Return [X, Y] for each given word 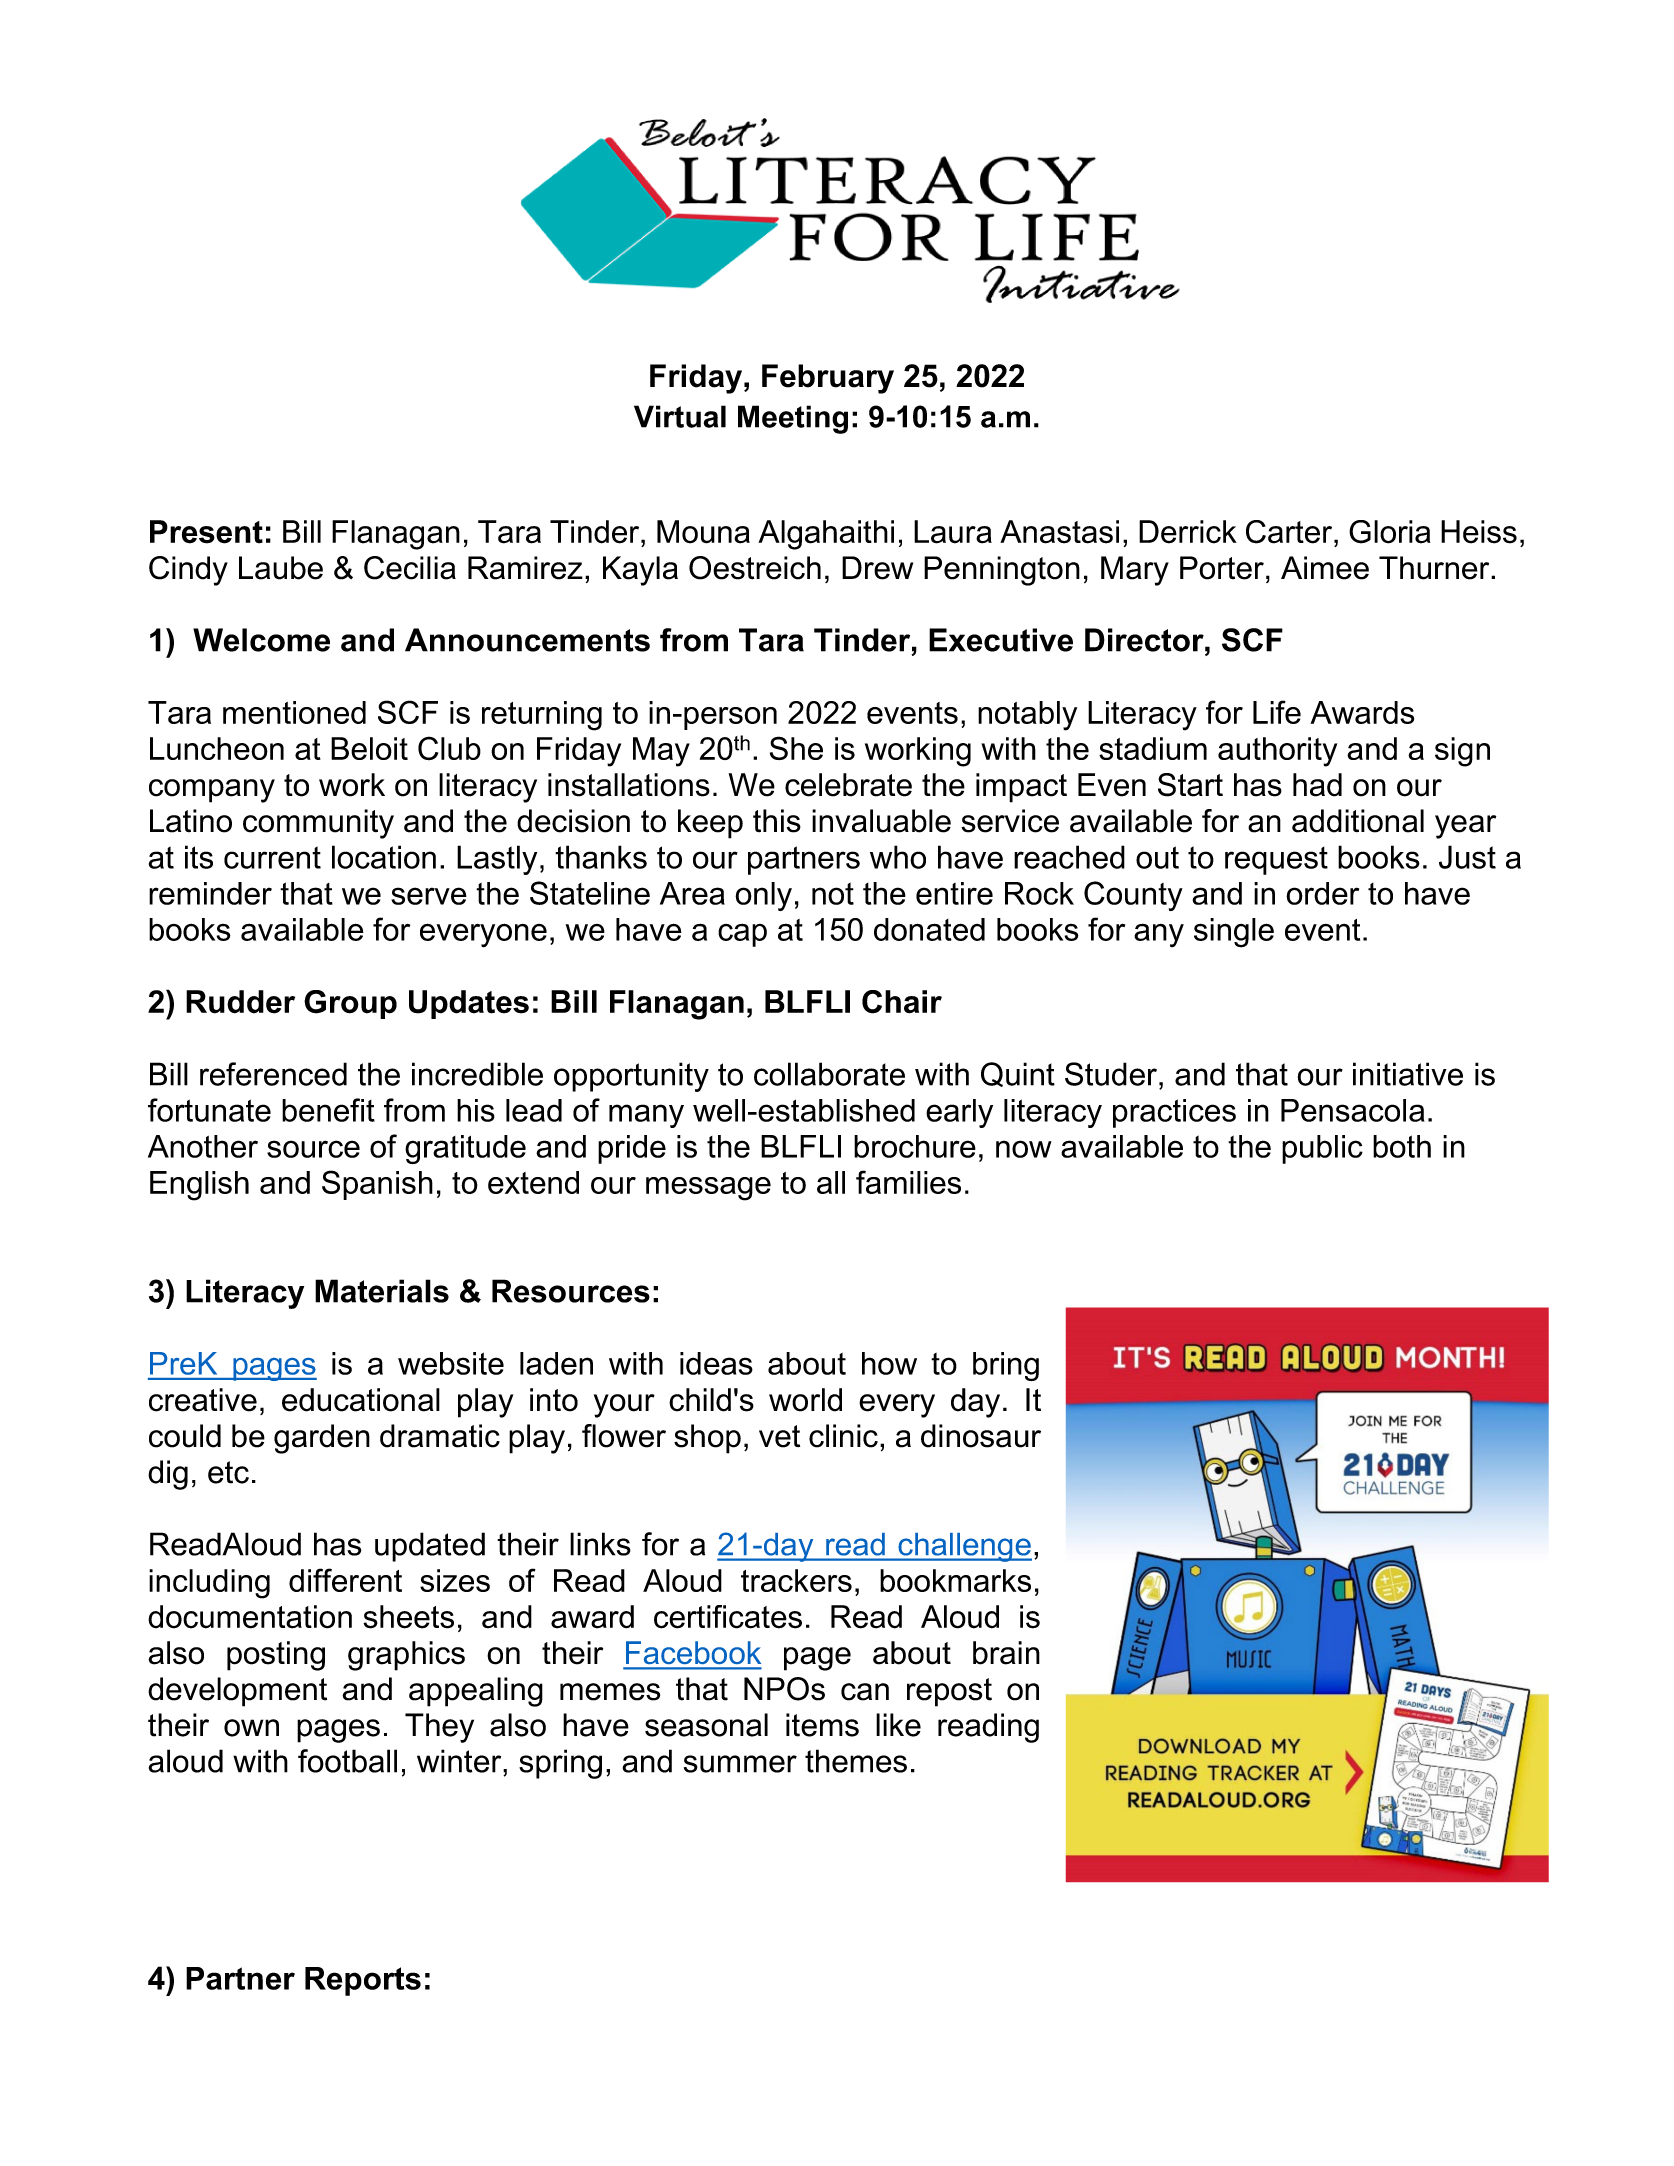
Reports [363, 1981]
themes [856, 1761]
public [1322, 1149]
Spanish [377, 1185]
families [908, 1182]
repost [949, 1692]
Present [206, 532]
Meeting [793, 419]
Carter [1290, 532]
